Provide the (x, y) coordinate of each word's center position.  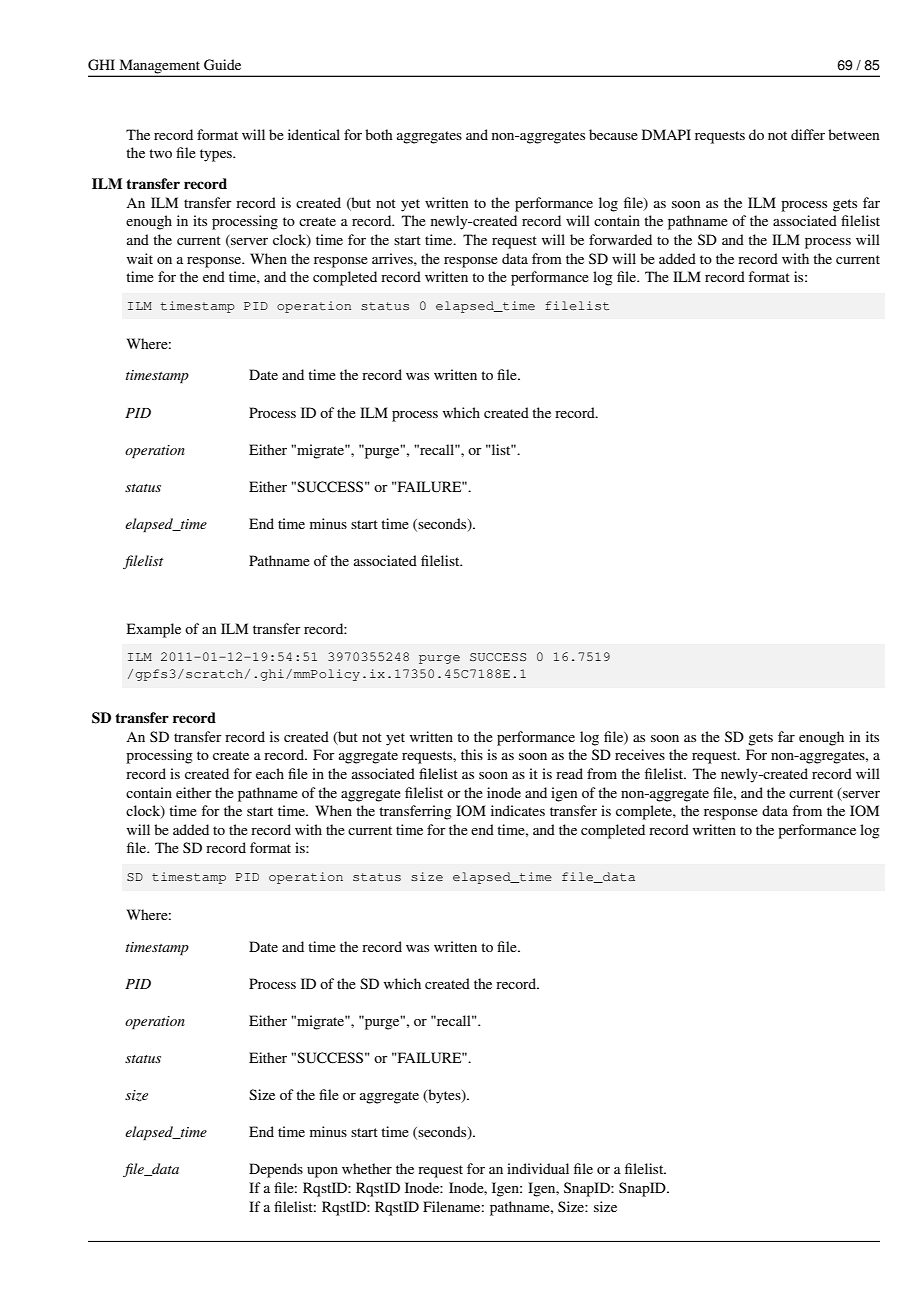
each (270, 773)
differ (808, 134)
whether (367, 1168)
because (613, 134)
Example (154, 630)
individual (538, 1168)
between (853, 134)
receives (640, 754)
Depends (276, 1170)
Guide (222, 65)
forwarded (620, 239)
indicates (518, 810)
